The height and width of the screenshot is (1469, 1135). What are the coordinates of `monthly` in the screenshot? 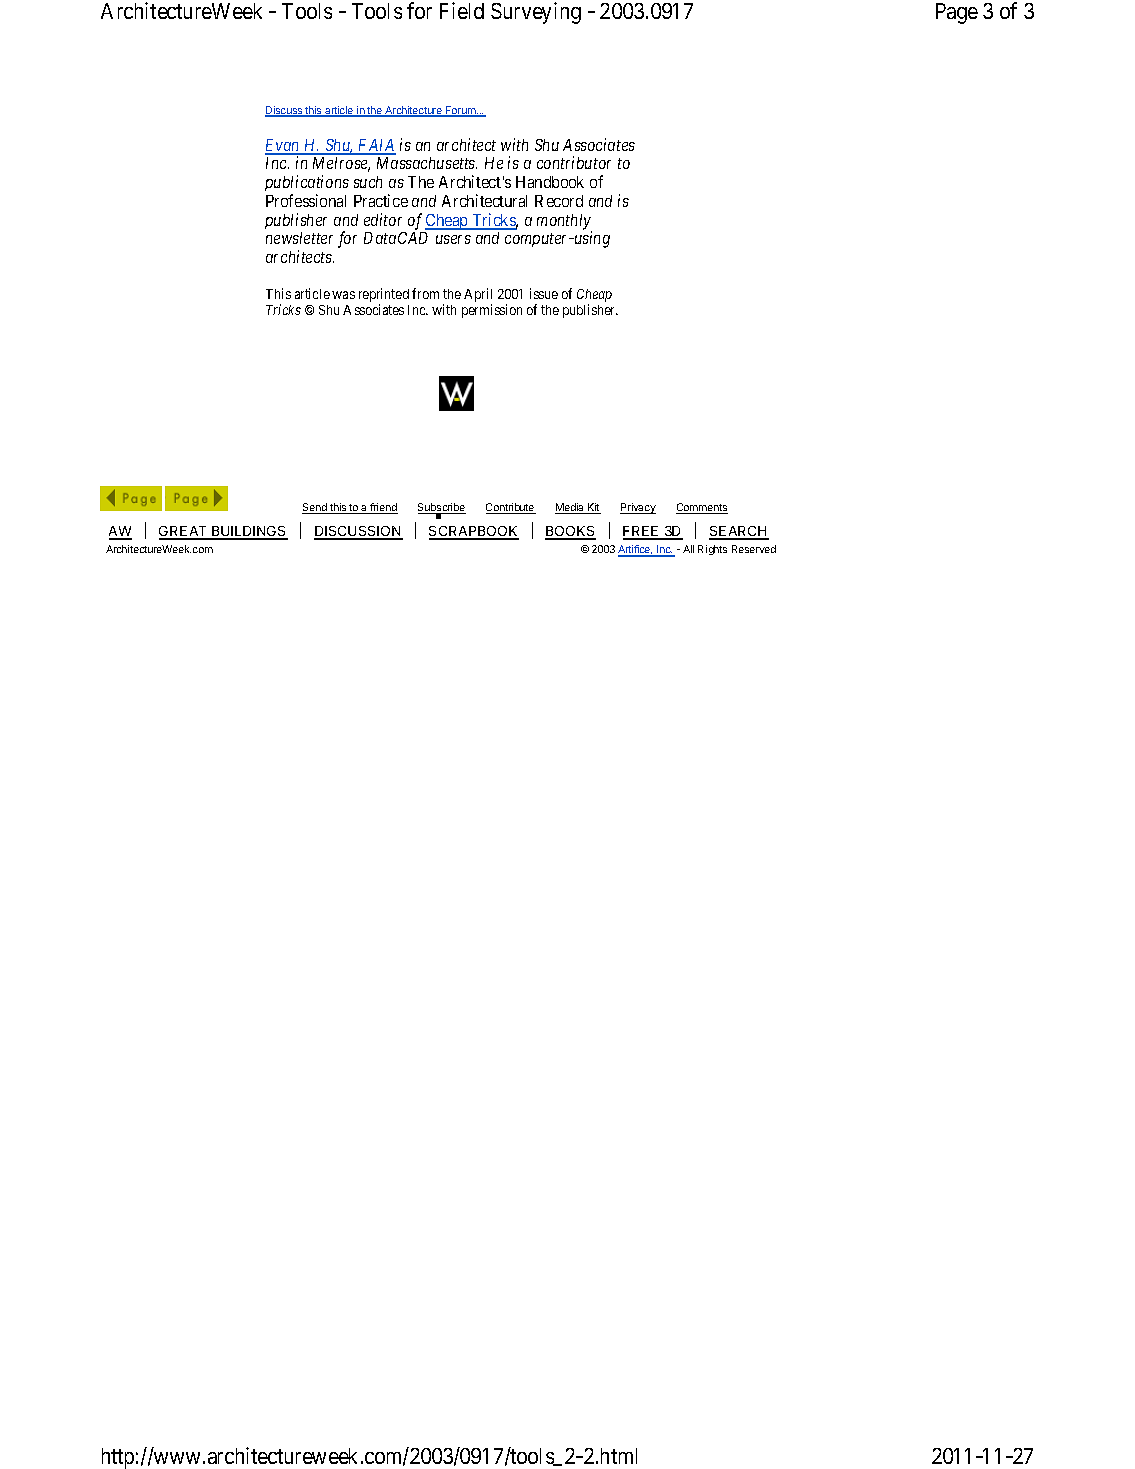 It's located at (564, 223).
